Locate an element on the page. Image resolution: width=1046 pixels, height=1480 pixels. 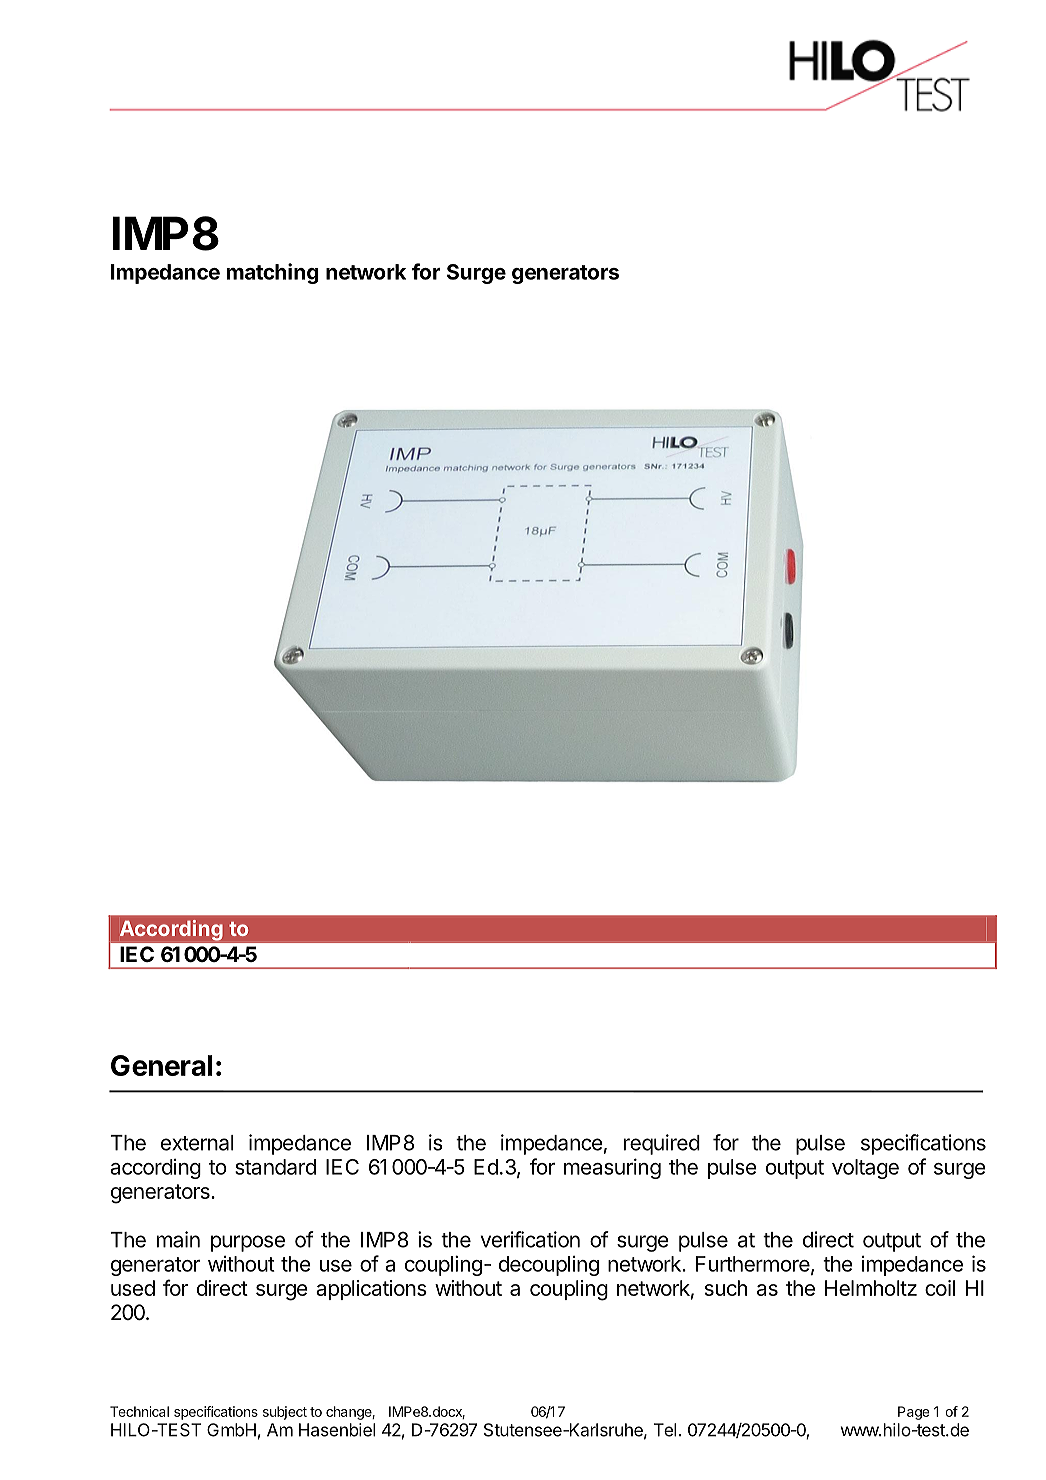
required is located at coordinates (662, 1144).
